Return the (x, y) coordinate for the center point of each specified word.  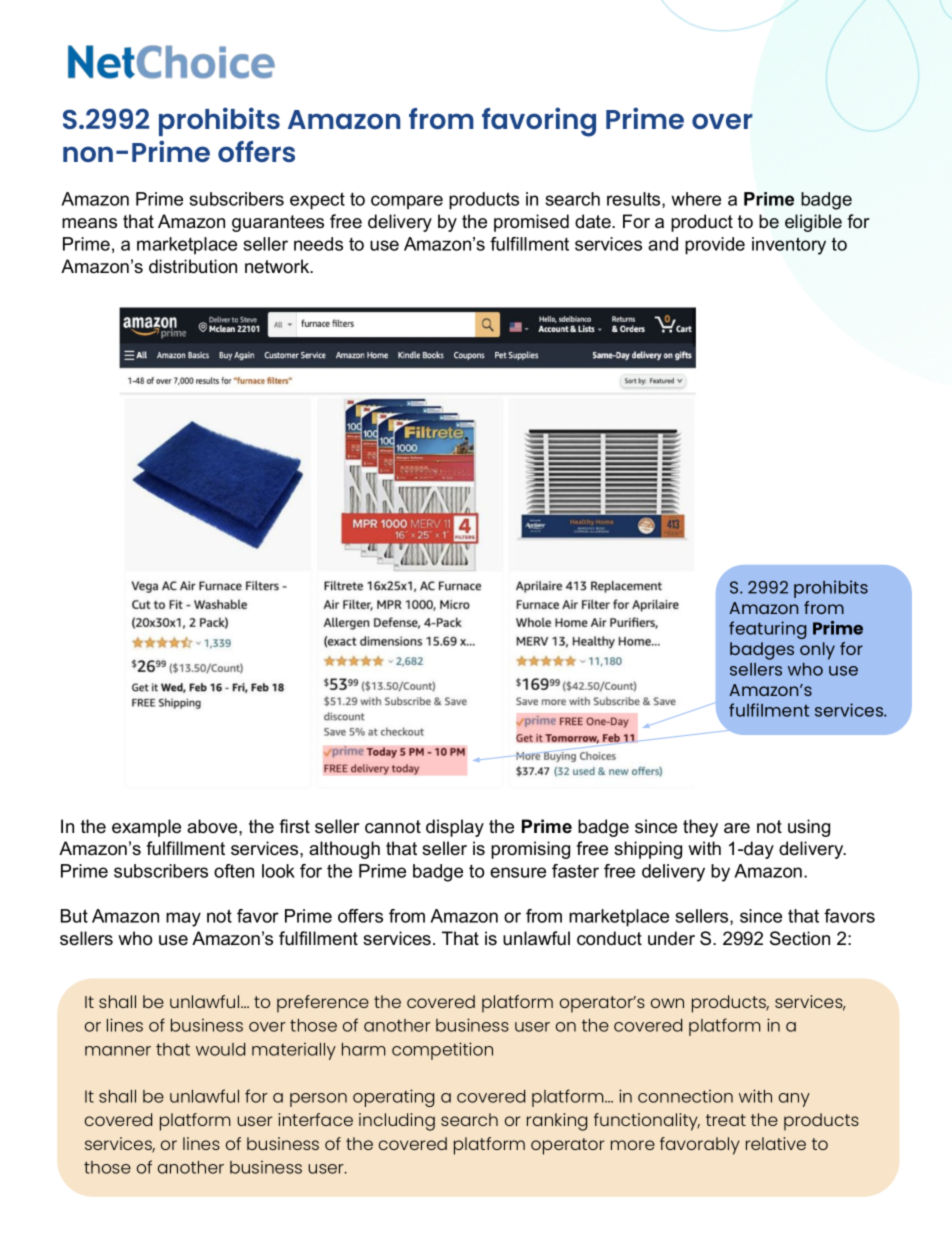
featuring (768, 630)
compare (407, 202)
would (220, 1049)
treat (726, 1120)
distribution (193, 266)
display (455, 828)
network (278, 266)
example (146, 828)
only (817, 651)
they (700, 828)
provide (715, 246)
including (397, 1122)
